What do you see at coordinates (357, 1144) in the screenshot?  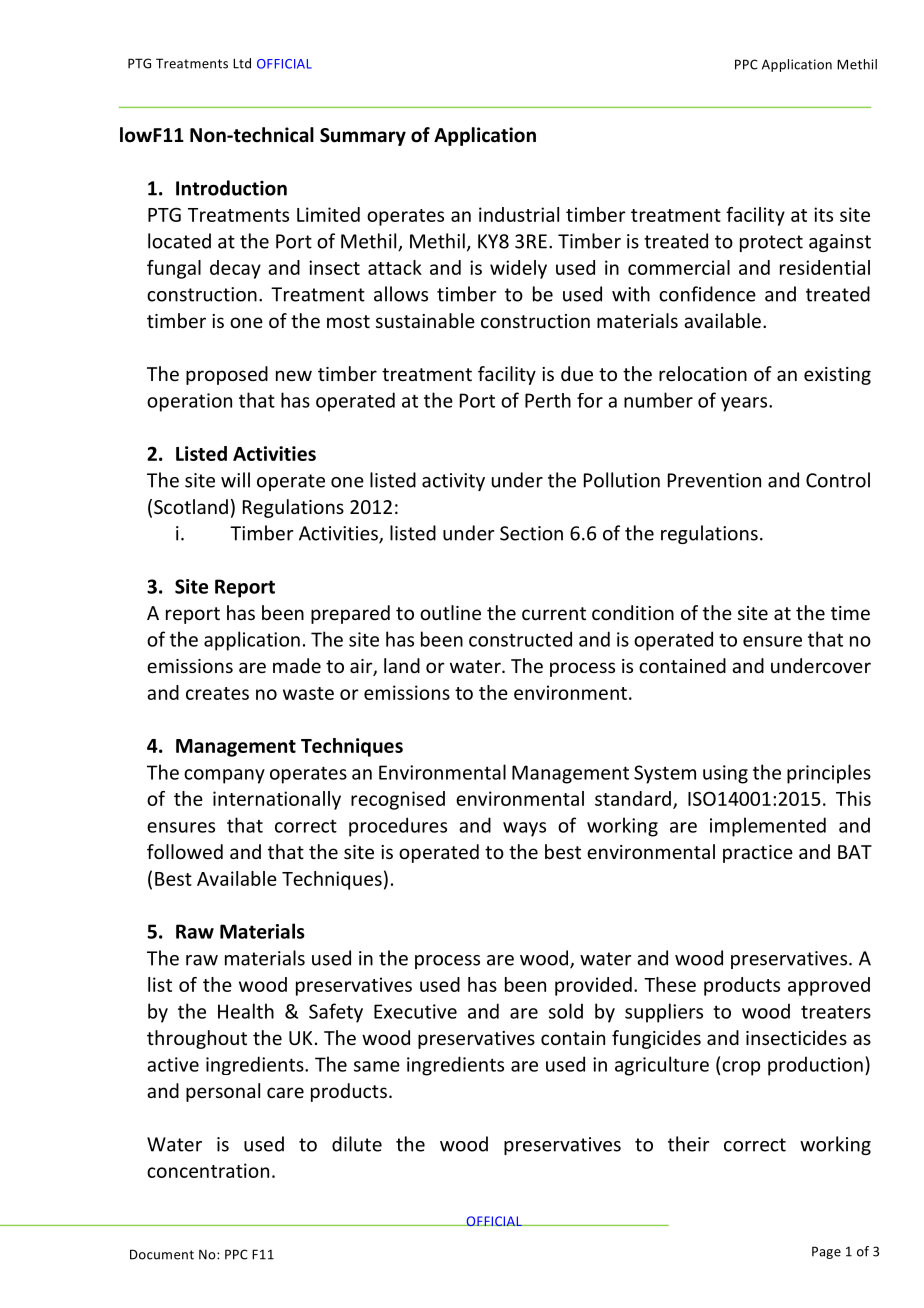 I see `dilute` at bounding box center [357, 1144].
